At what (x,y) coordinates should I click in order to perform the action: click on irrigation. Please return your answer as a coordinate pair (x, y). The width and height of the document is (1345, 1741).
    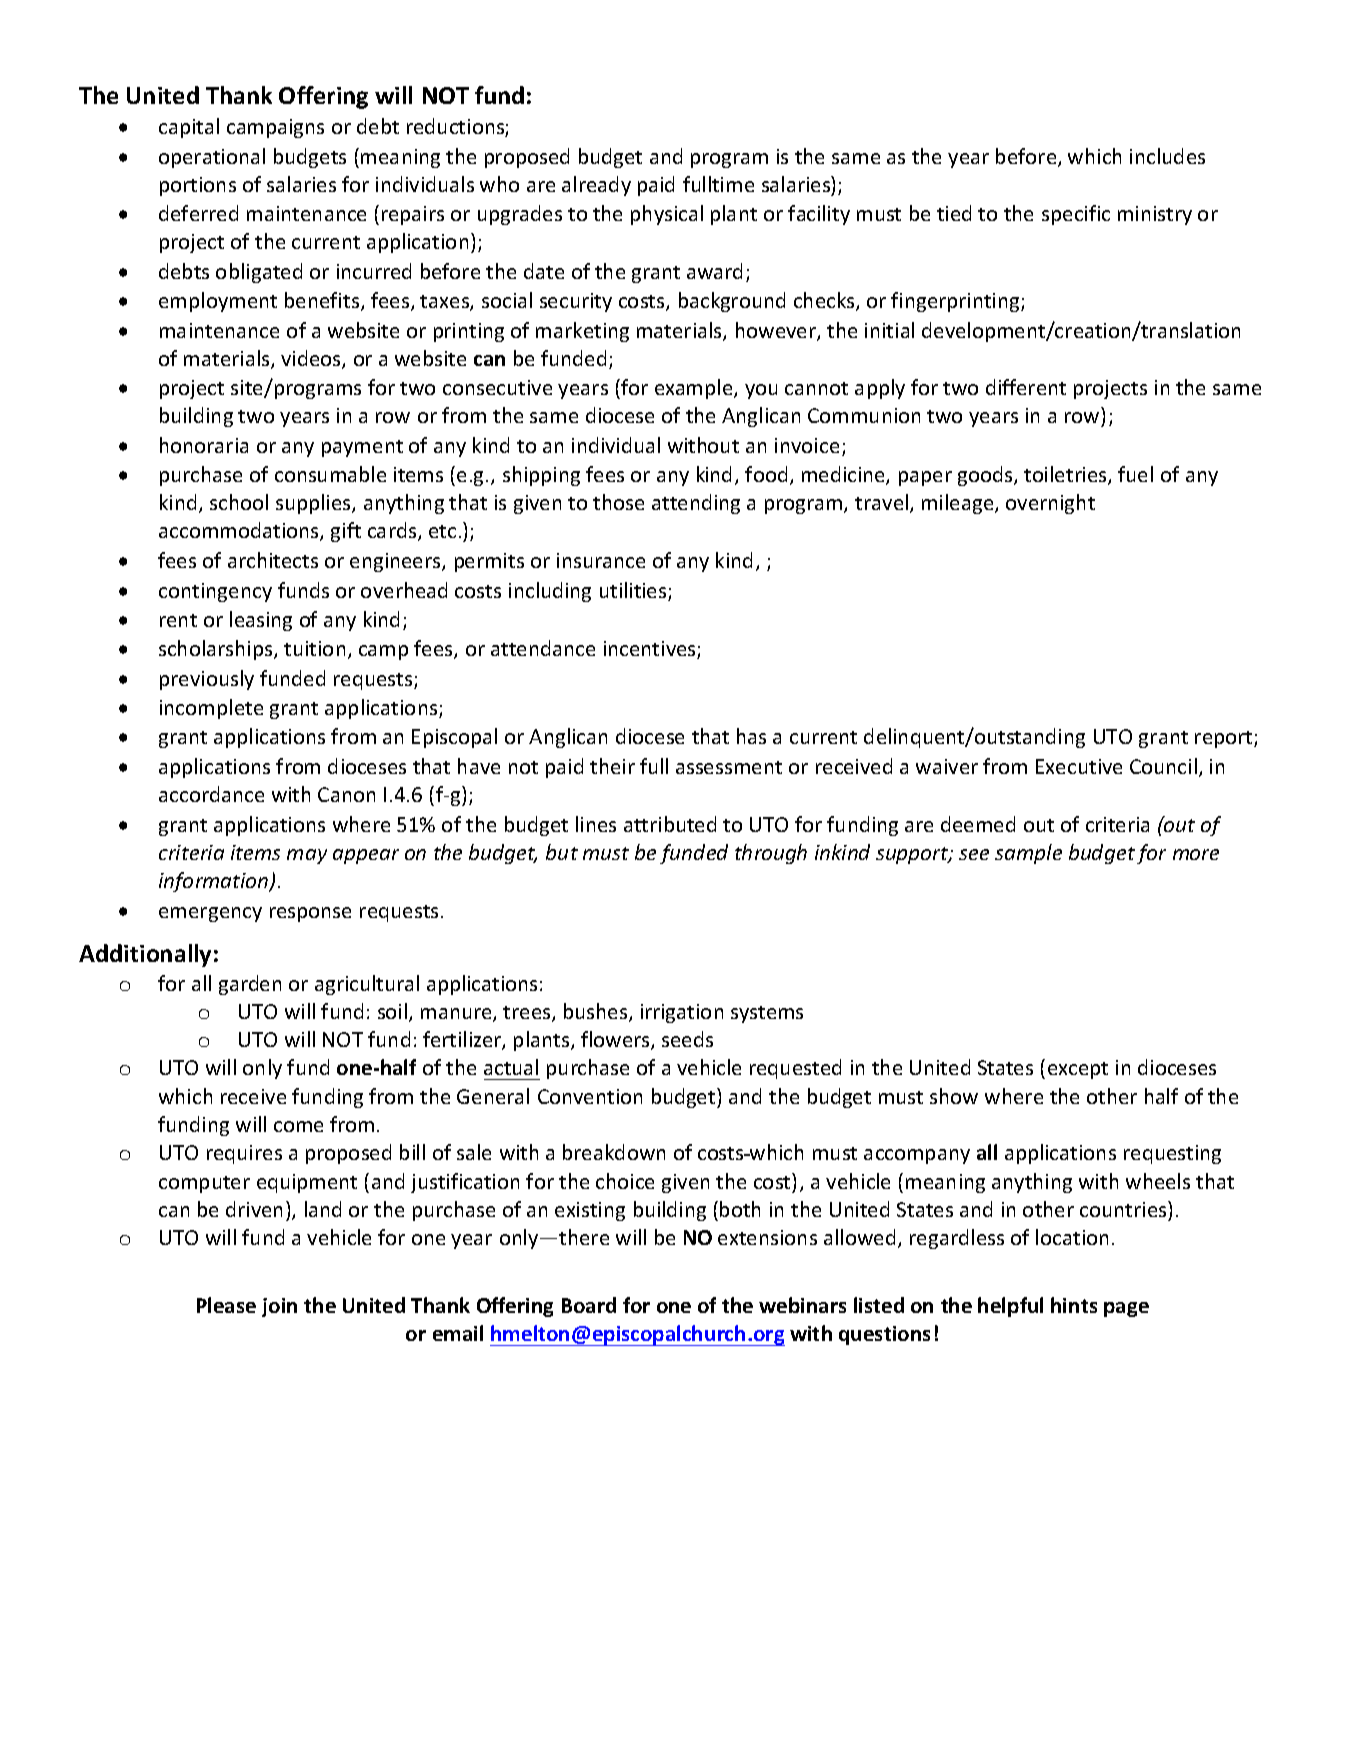
    Looking at the image, I should click on (682, 1013).
